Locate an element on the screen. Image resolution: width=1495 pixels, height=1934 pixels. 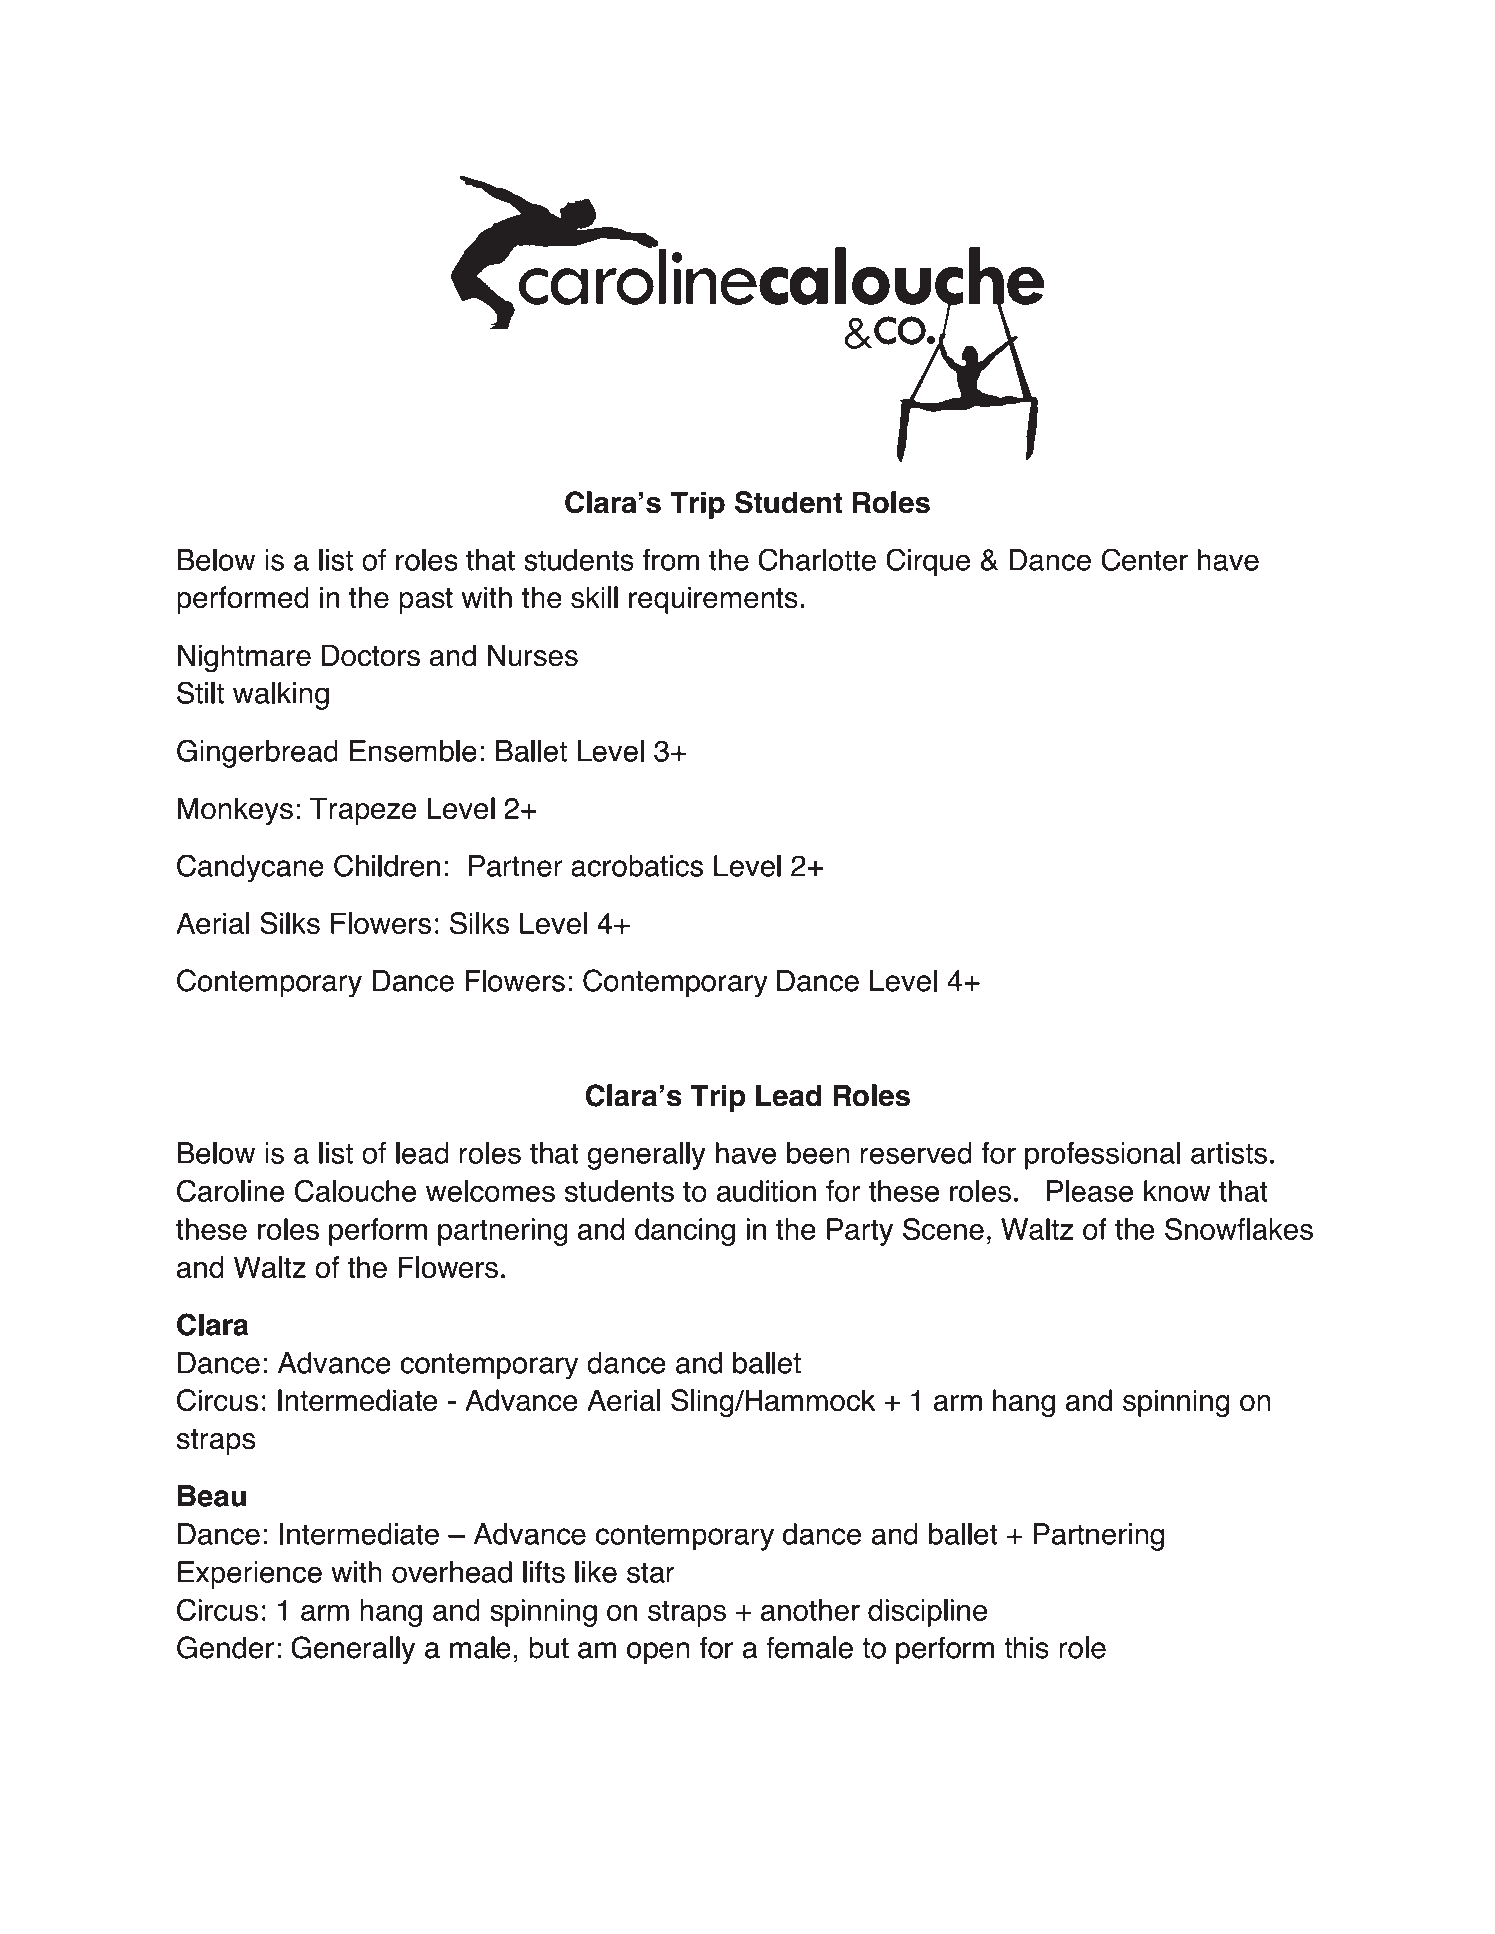
acrobatics is located at coordinates (637, 866).
